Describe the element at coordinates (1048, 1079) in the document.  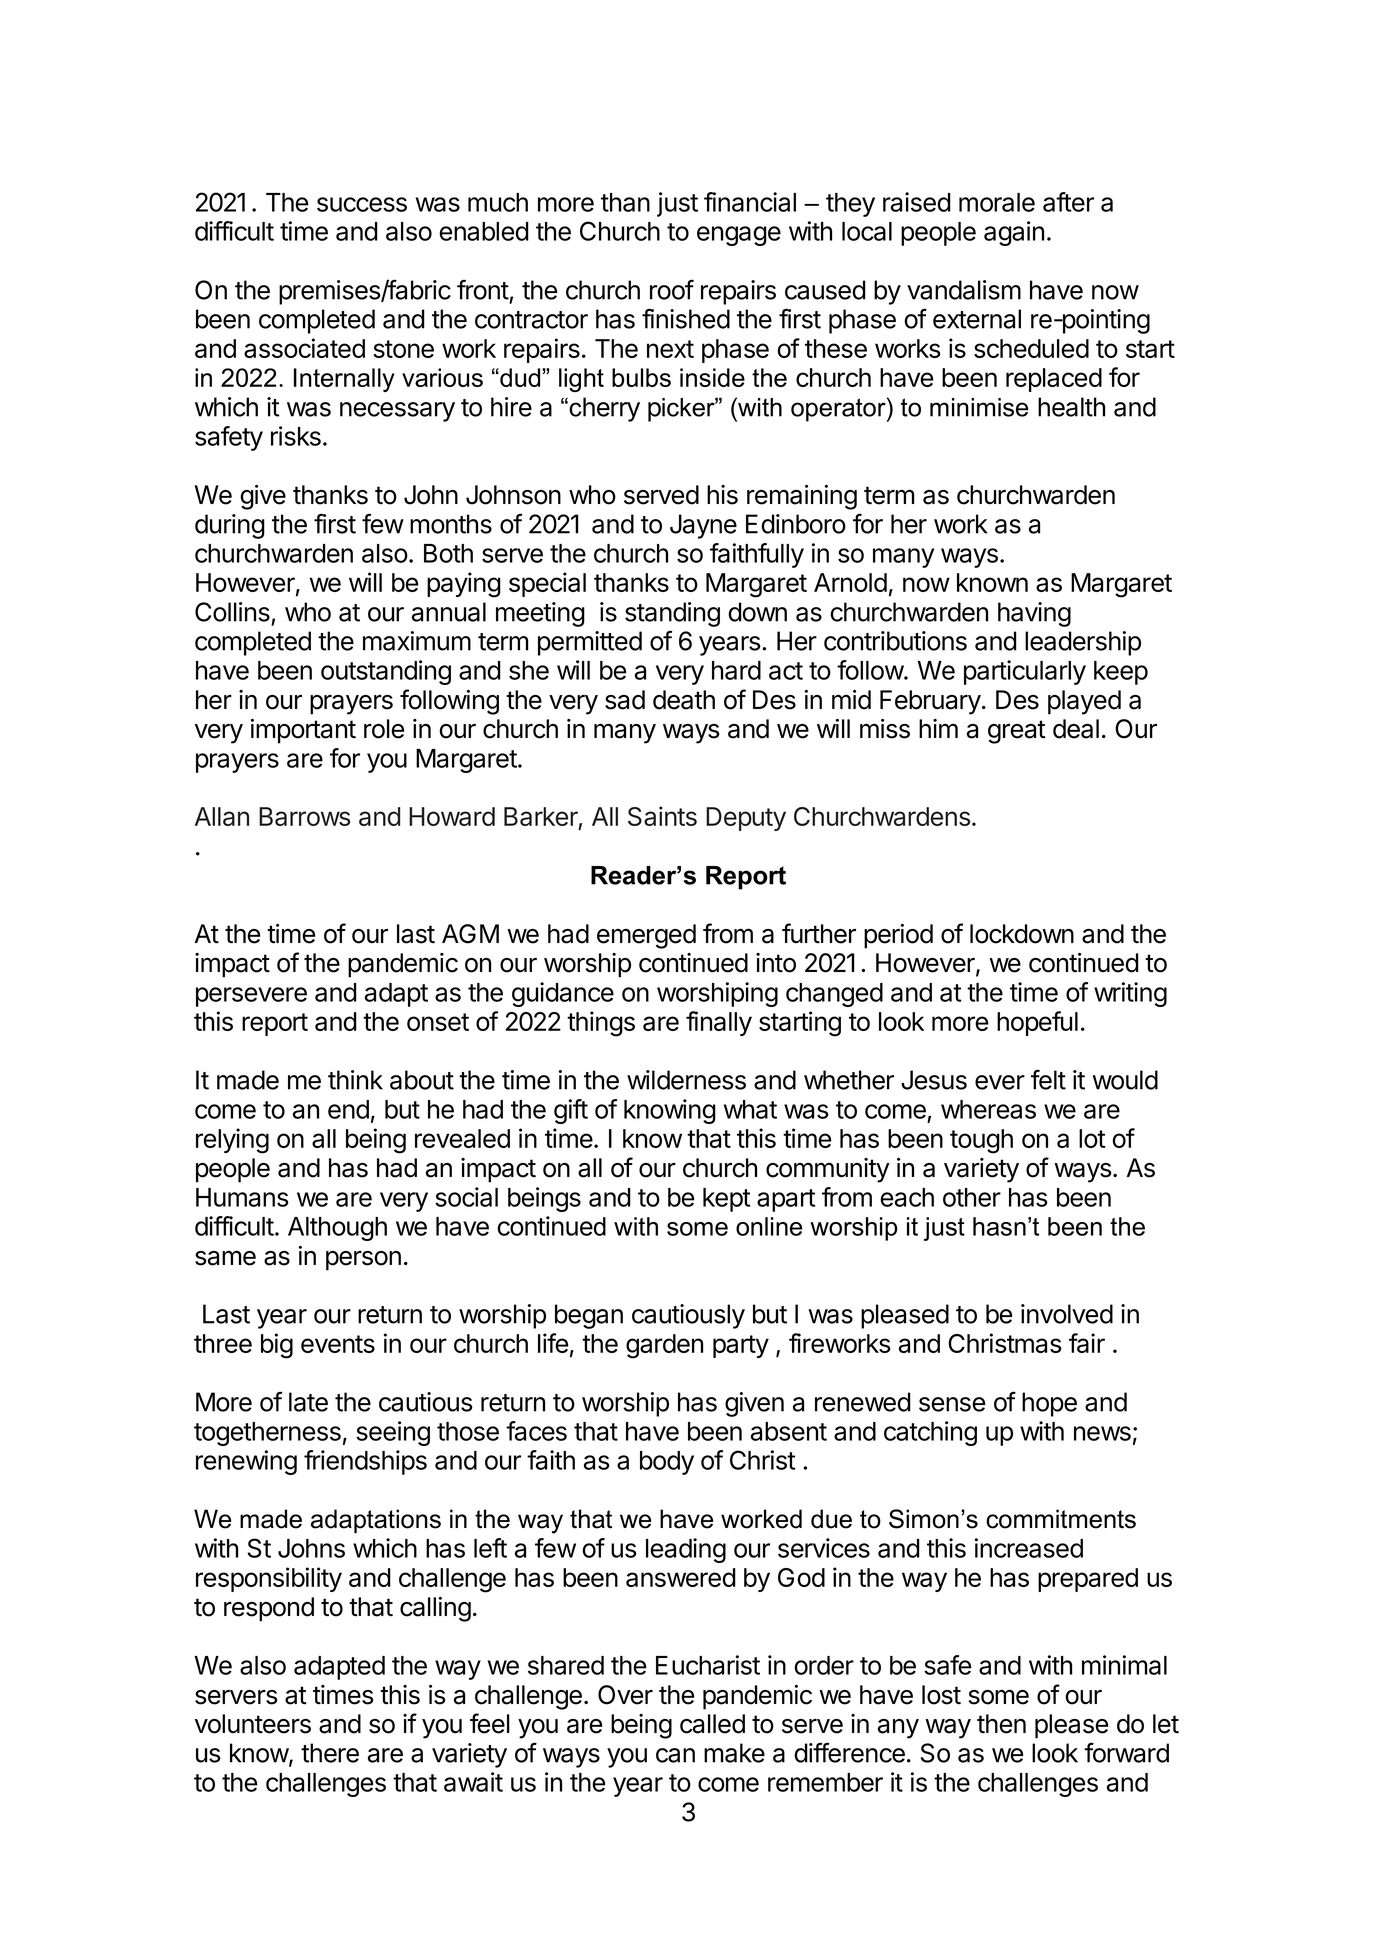
I see `felt` at that location.
